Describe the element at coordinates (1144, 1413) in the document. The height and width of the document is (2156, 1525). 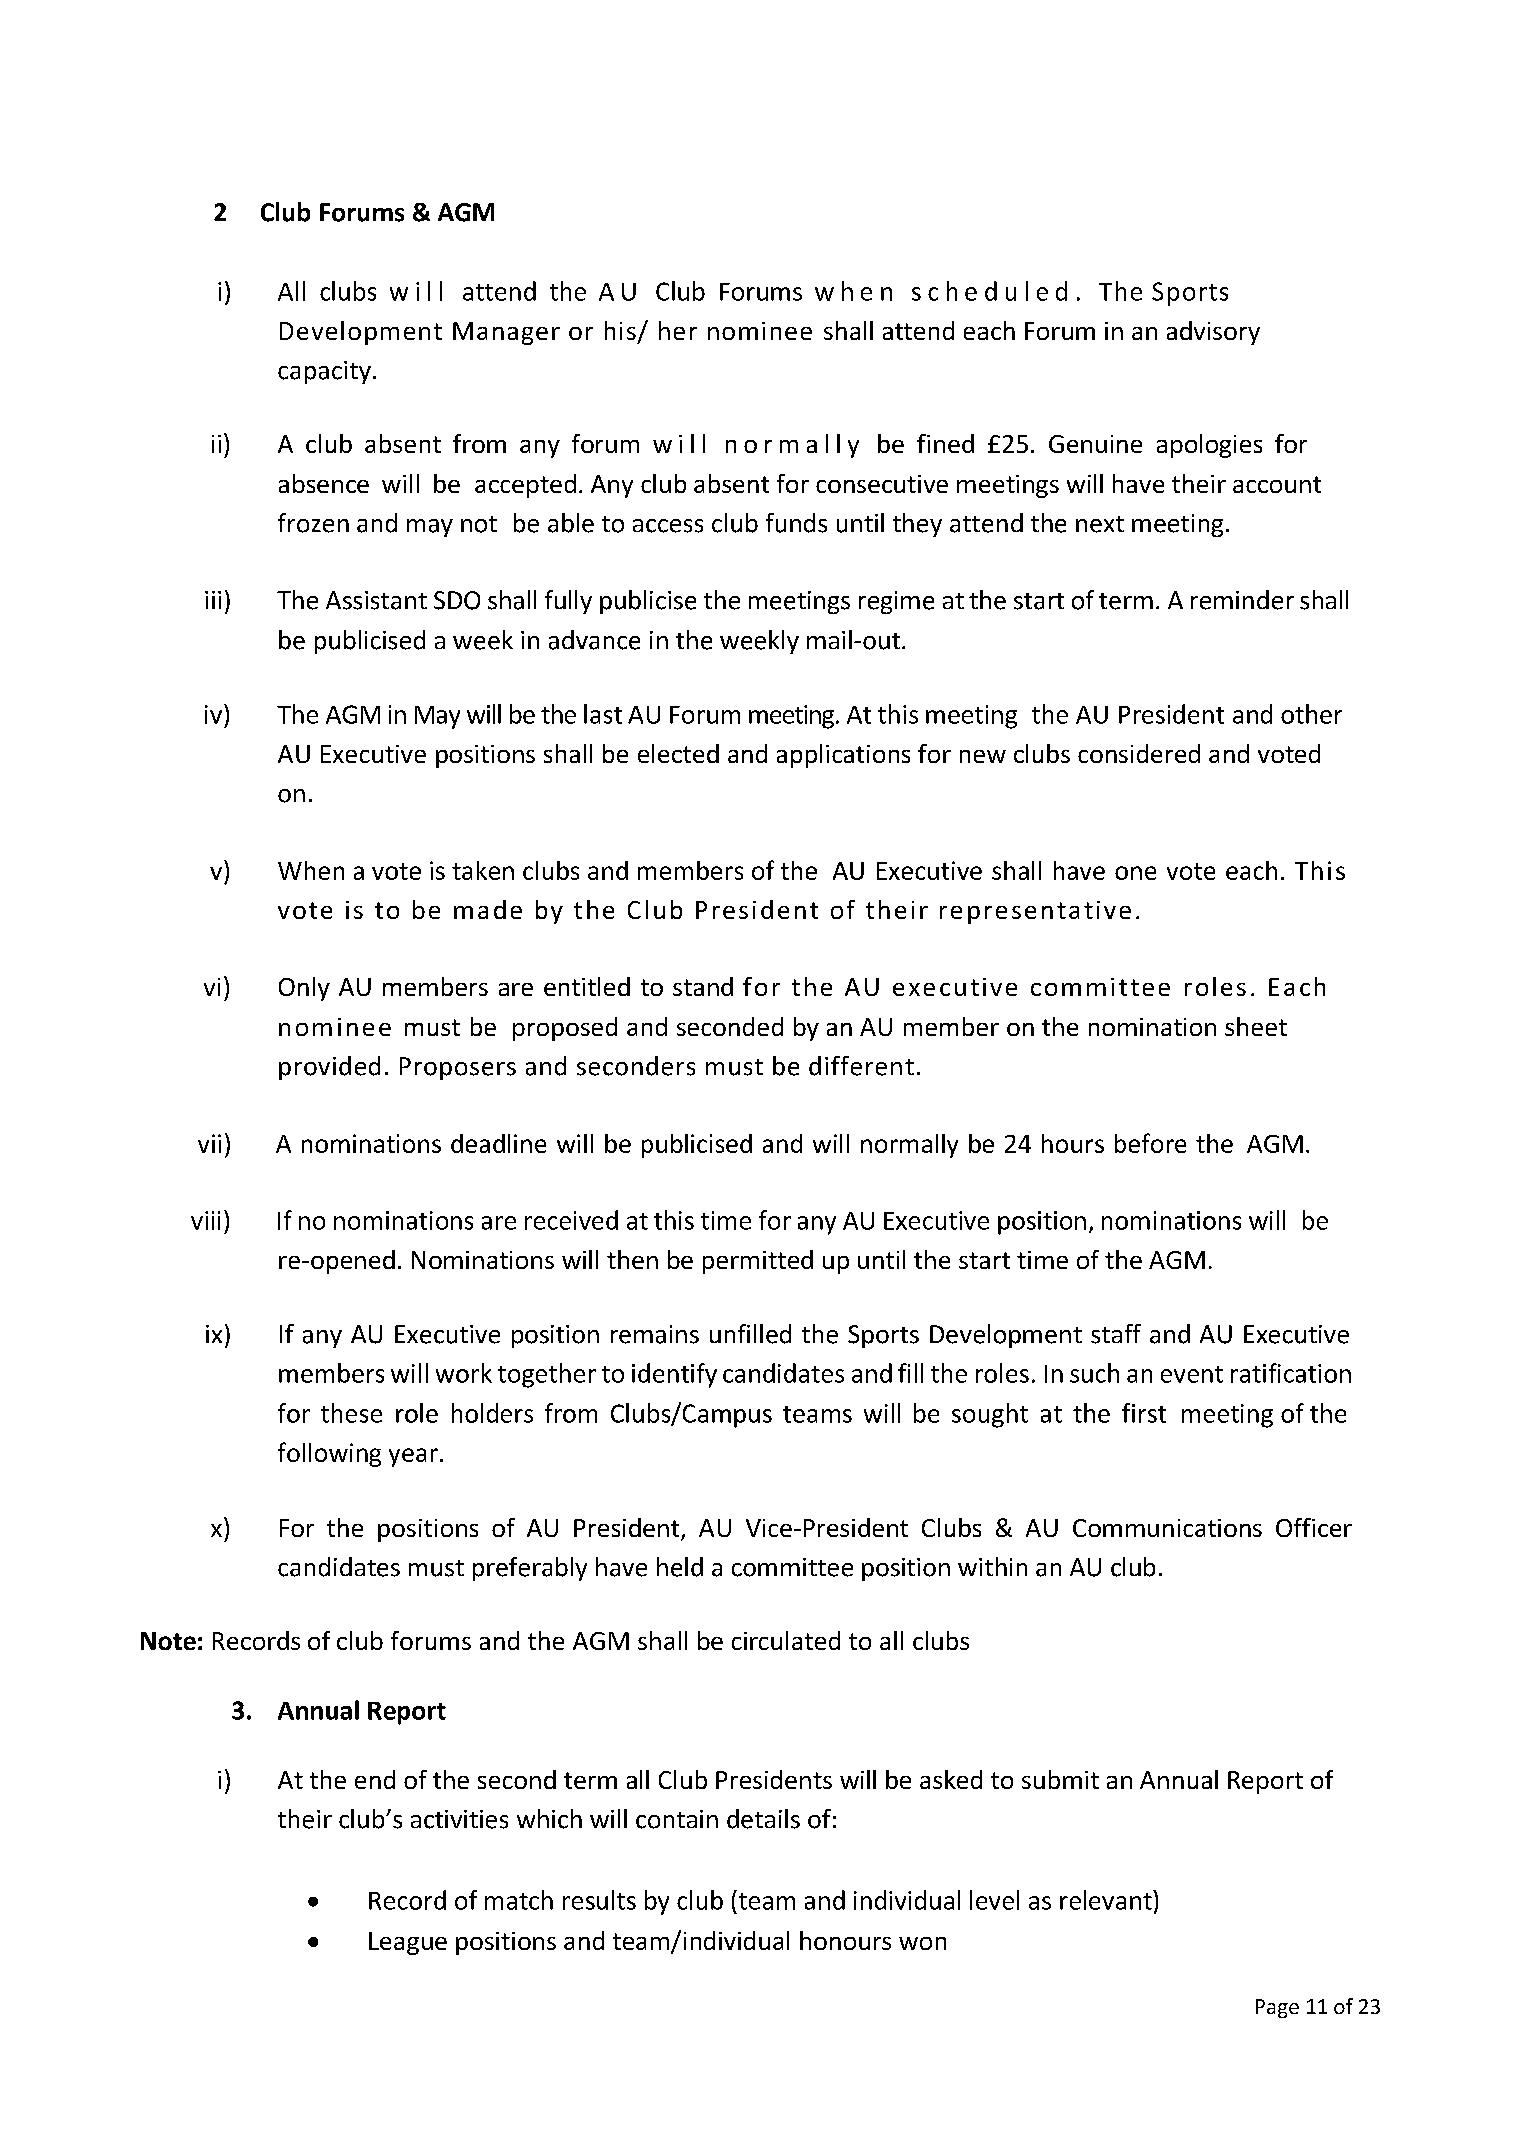
I see `first` at that location.
